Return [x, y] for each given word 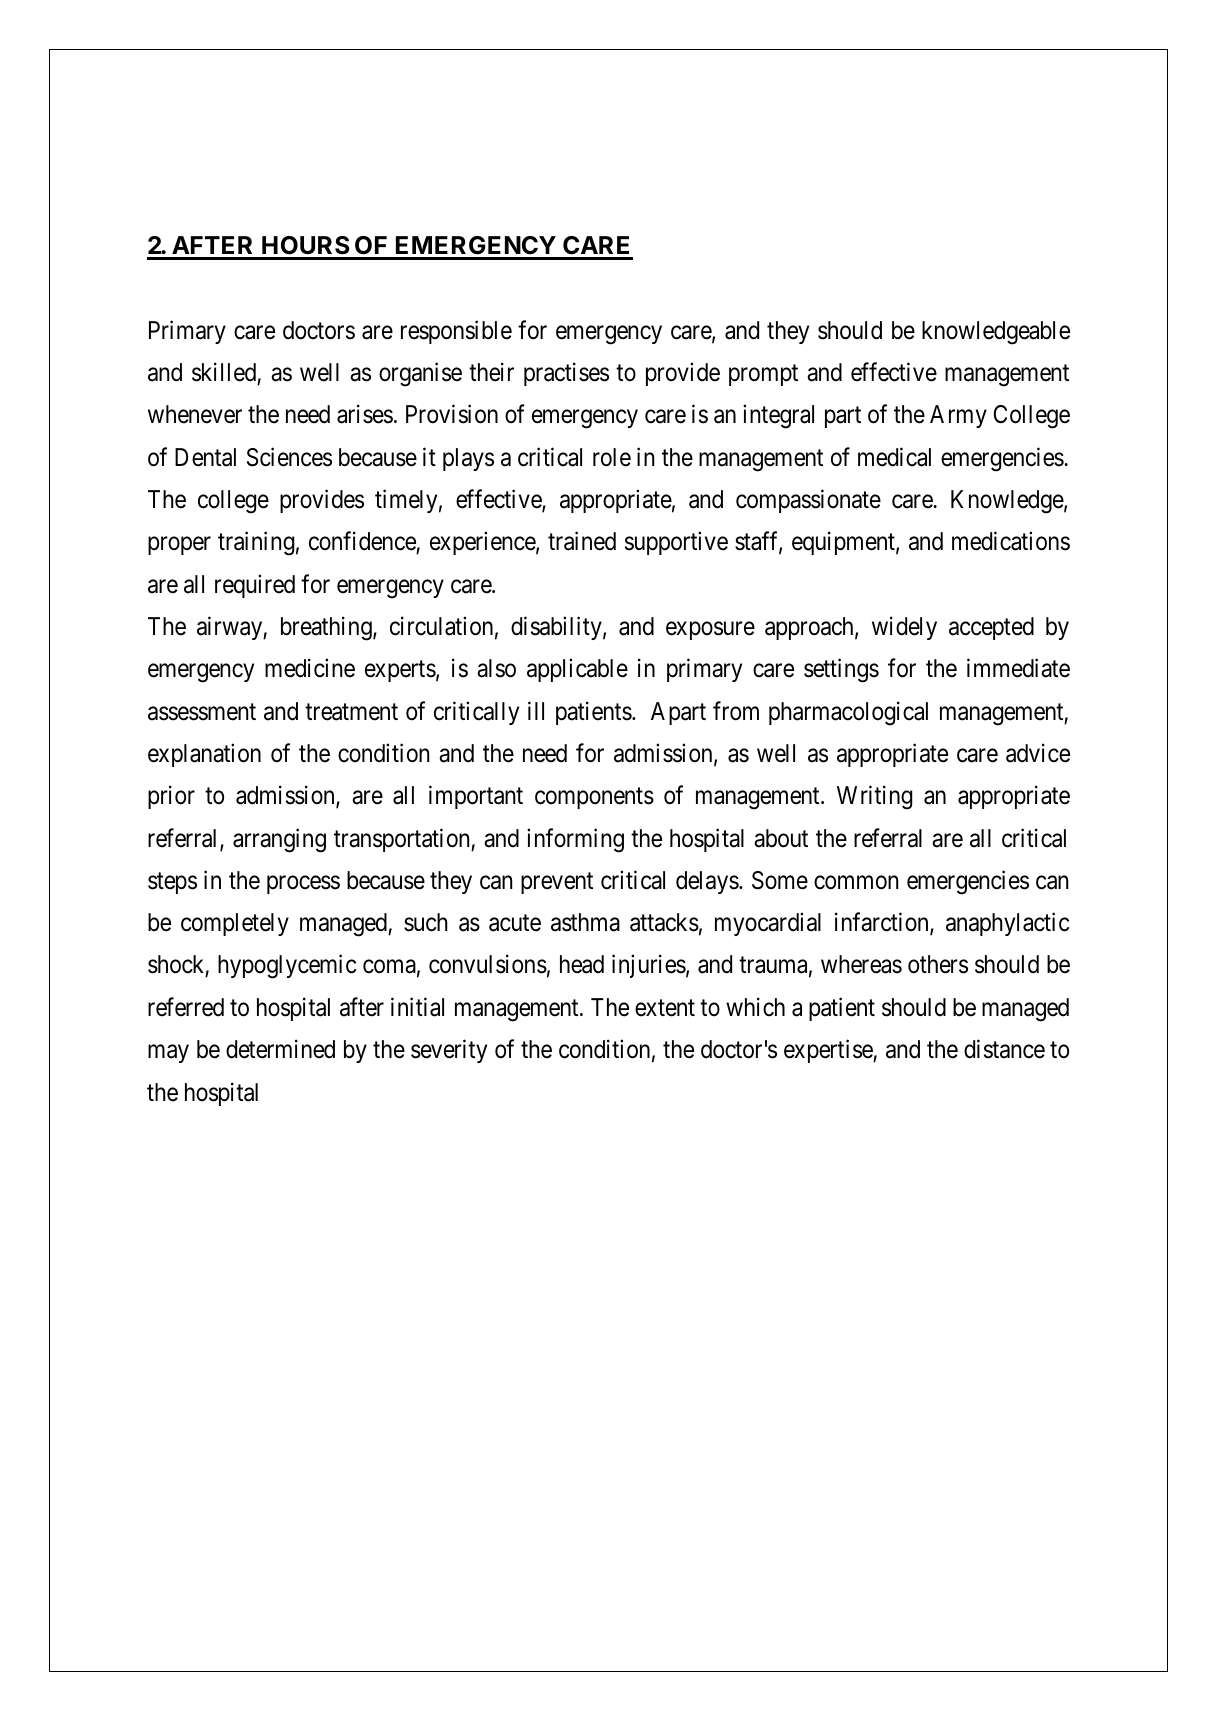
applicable [577, 670]
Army [958, 416]
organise [420, 374]
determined [280, 1049]
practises [566, 374]
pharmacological [848, 713]
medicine [310, 668]
